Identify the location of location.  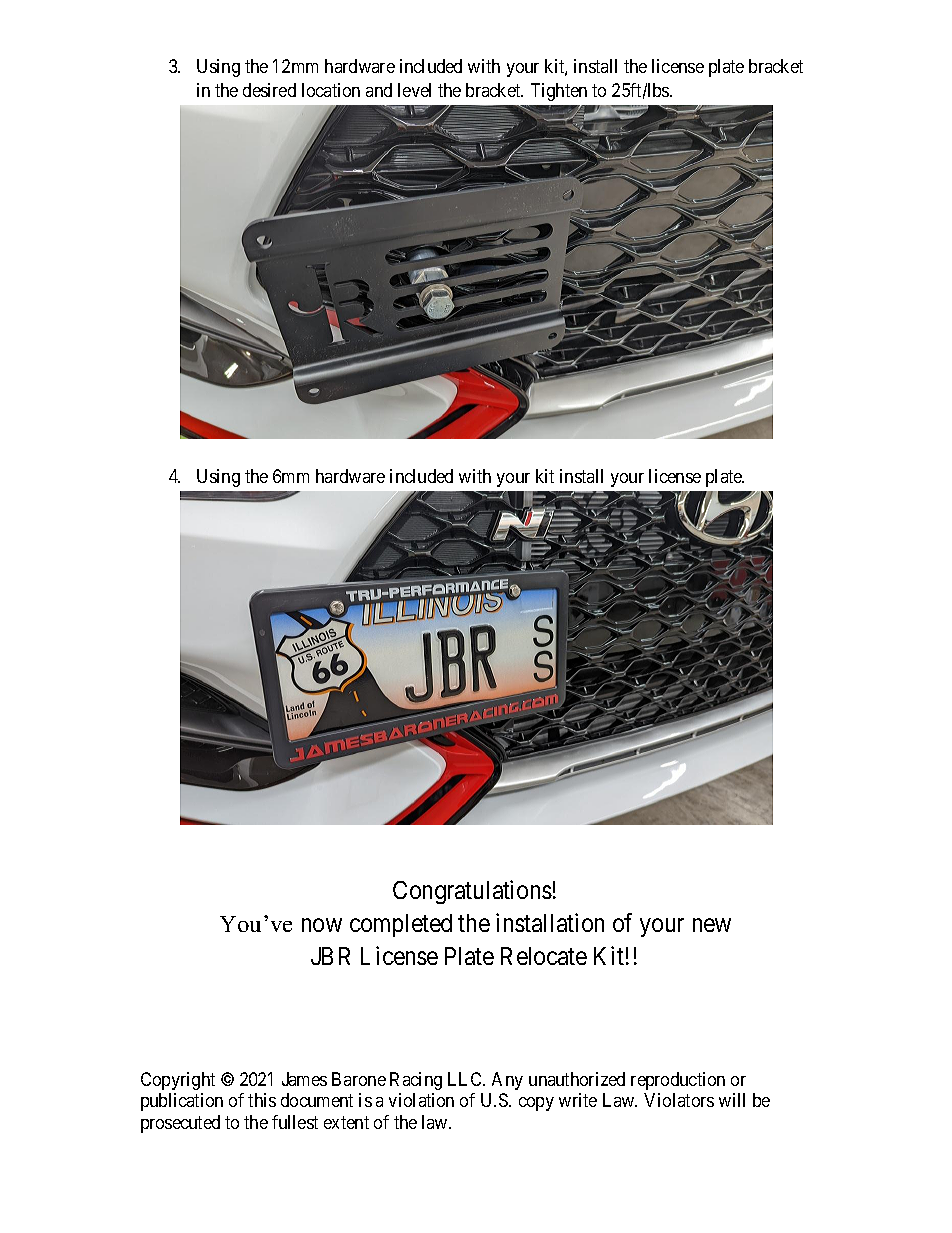
(331, 90).
